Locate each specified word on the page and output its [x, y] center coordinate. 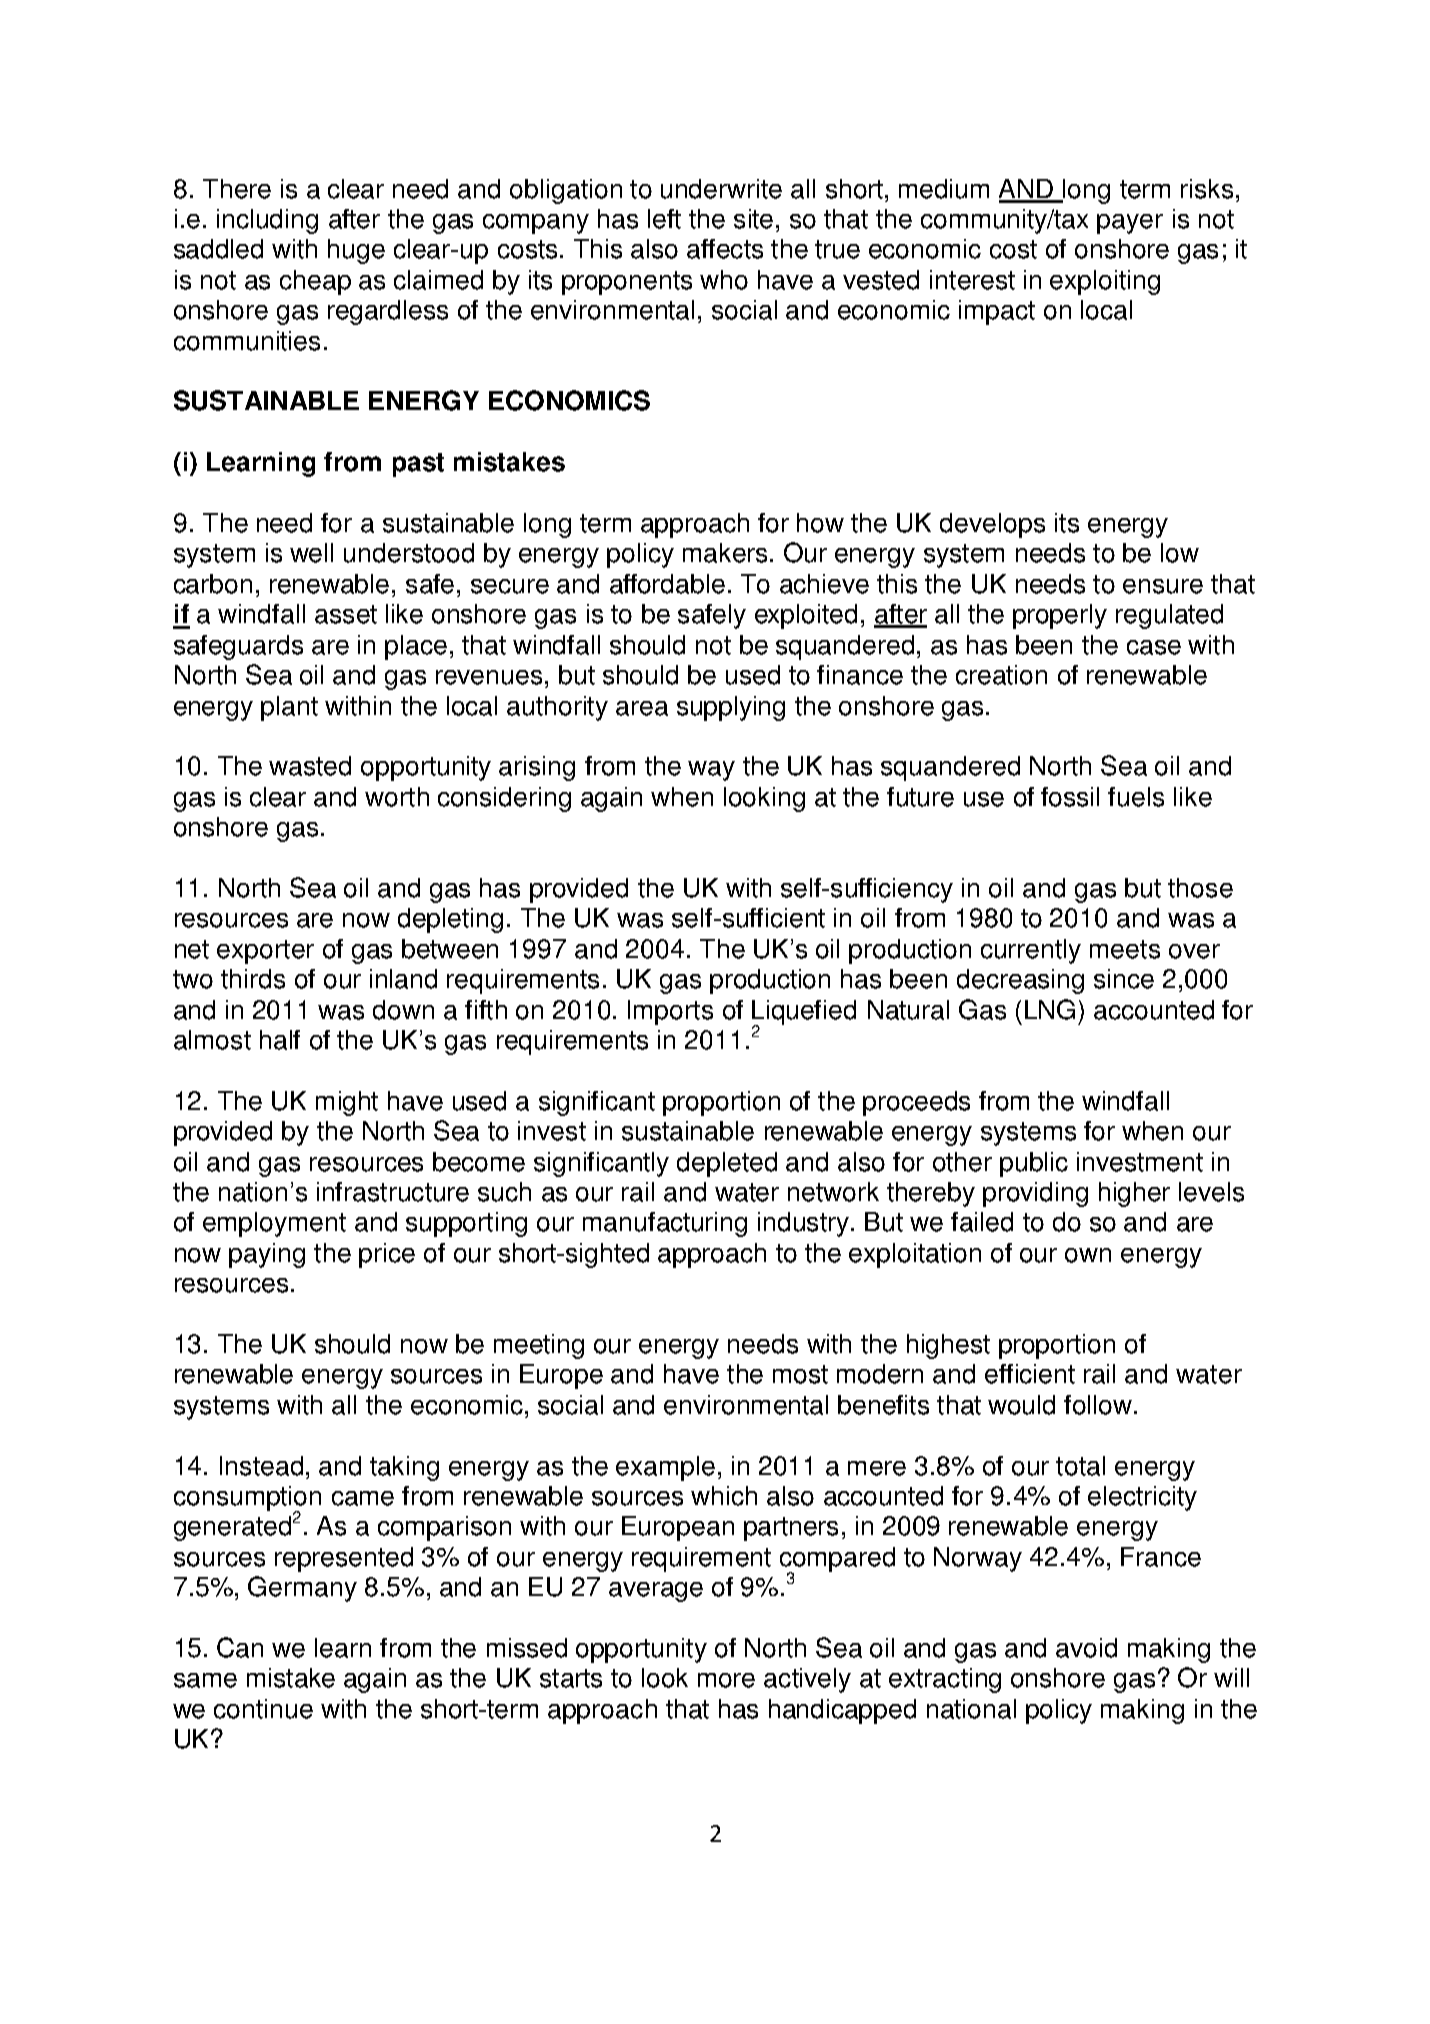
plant [289, 708]
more [726, 1680]
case [1154, 647]
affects [725, 249]
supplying [731, 708]
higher [1134, 1194]
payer [1130, 224]
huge [356, 251]
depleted [727, 1164]
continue [263, 1709]
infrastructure [393, 1192]
